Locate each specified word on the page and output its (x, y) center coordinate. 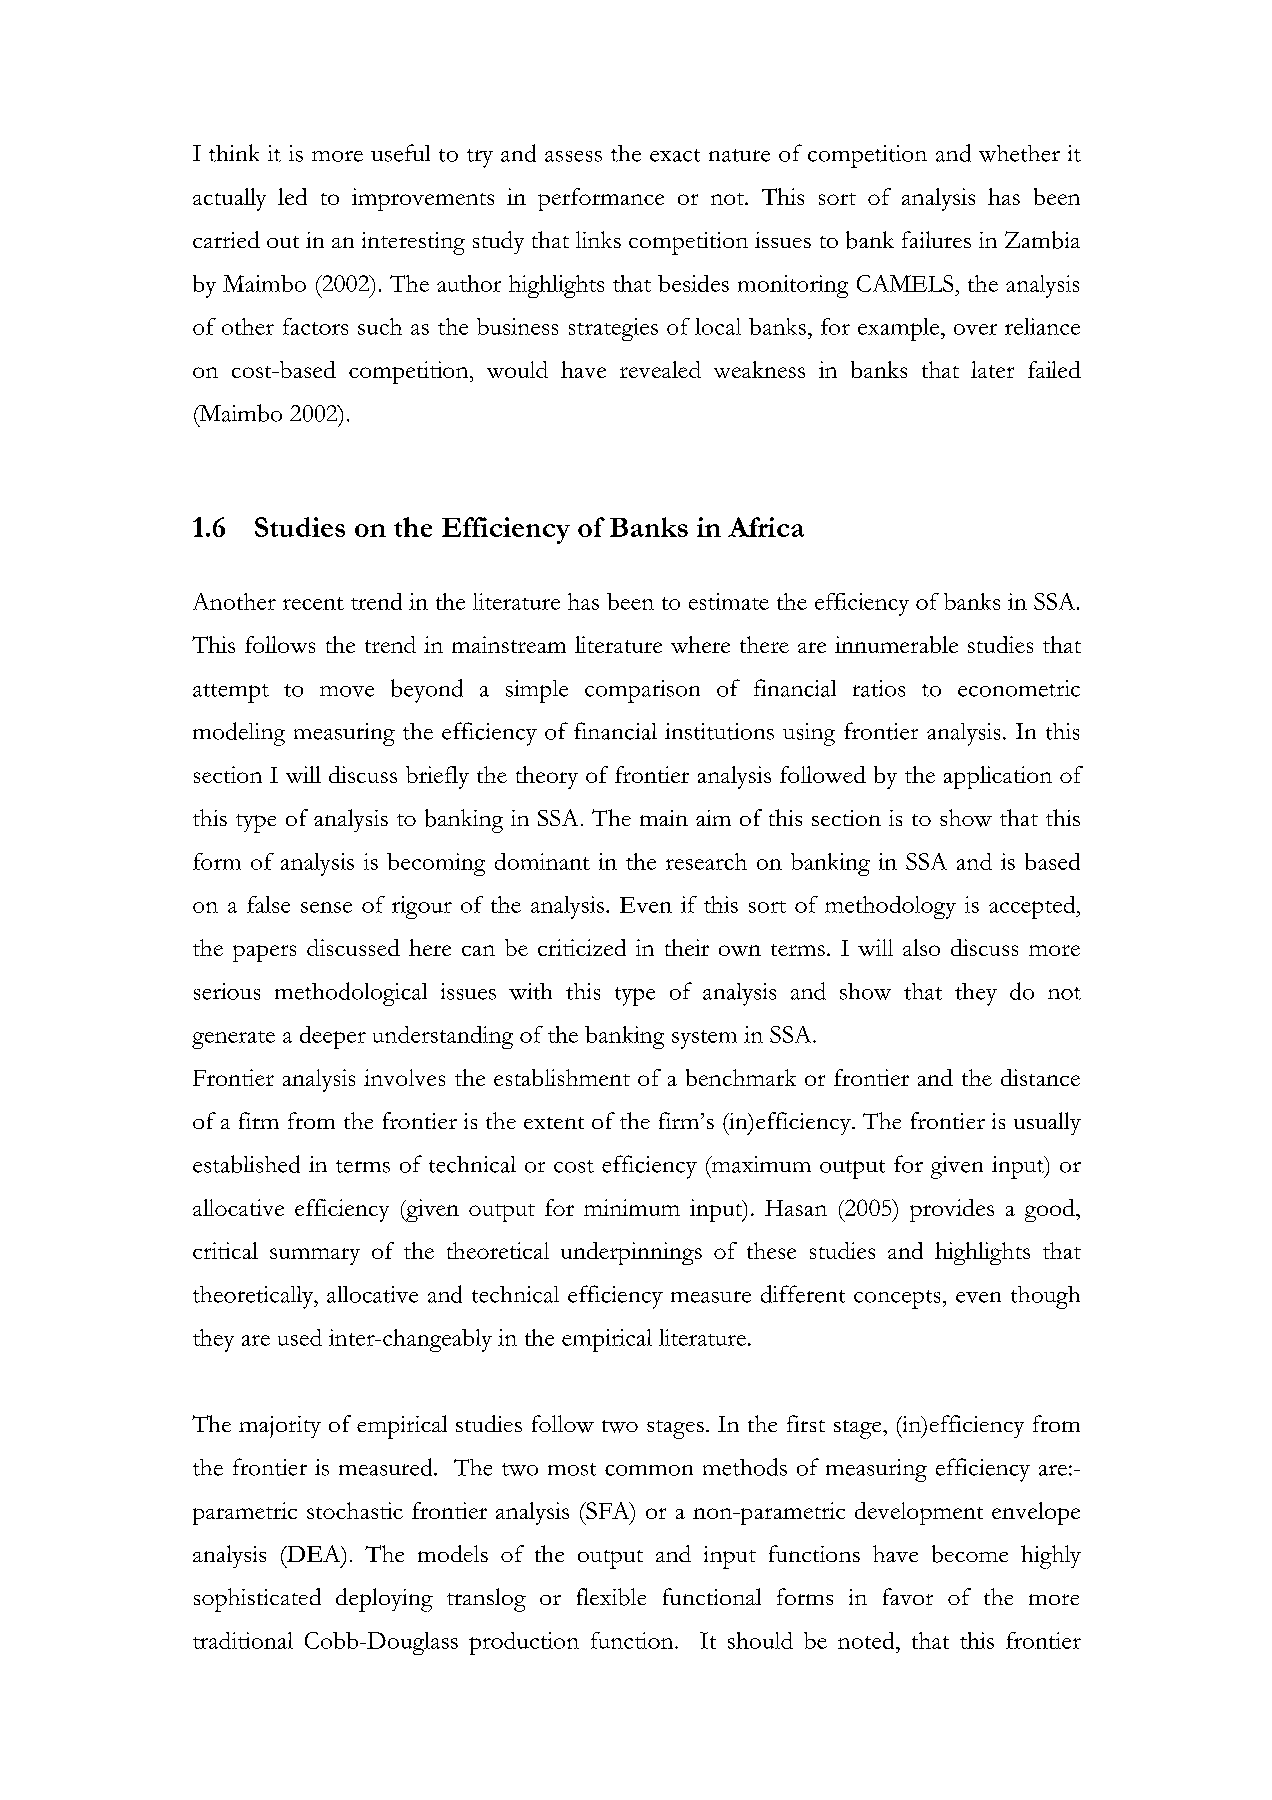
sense (326, 907)
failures (936, 239)
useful (400, 153)
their (687, 947)
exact (675, 155)
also (921, 947)
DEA (313, 1553)
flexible (611, 1597)
